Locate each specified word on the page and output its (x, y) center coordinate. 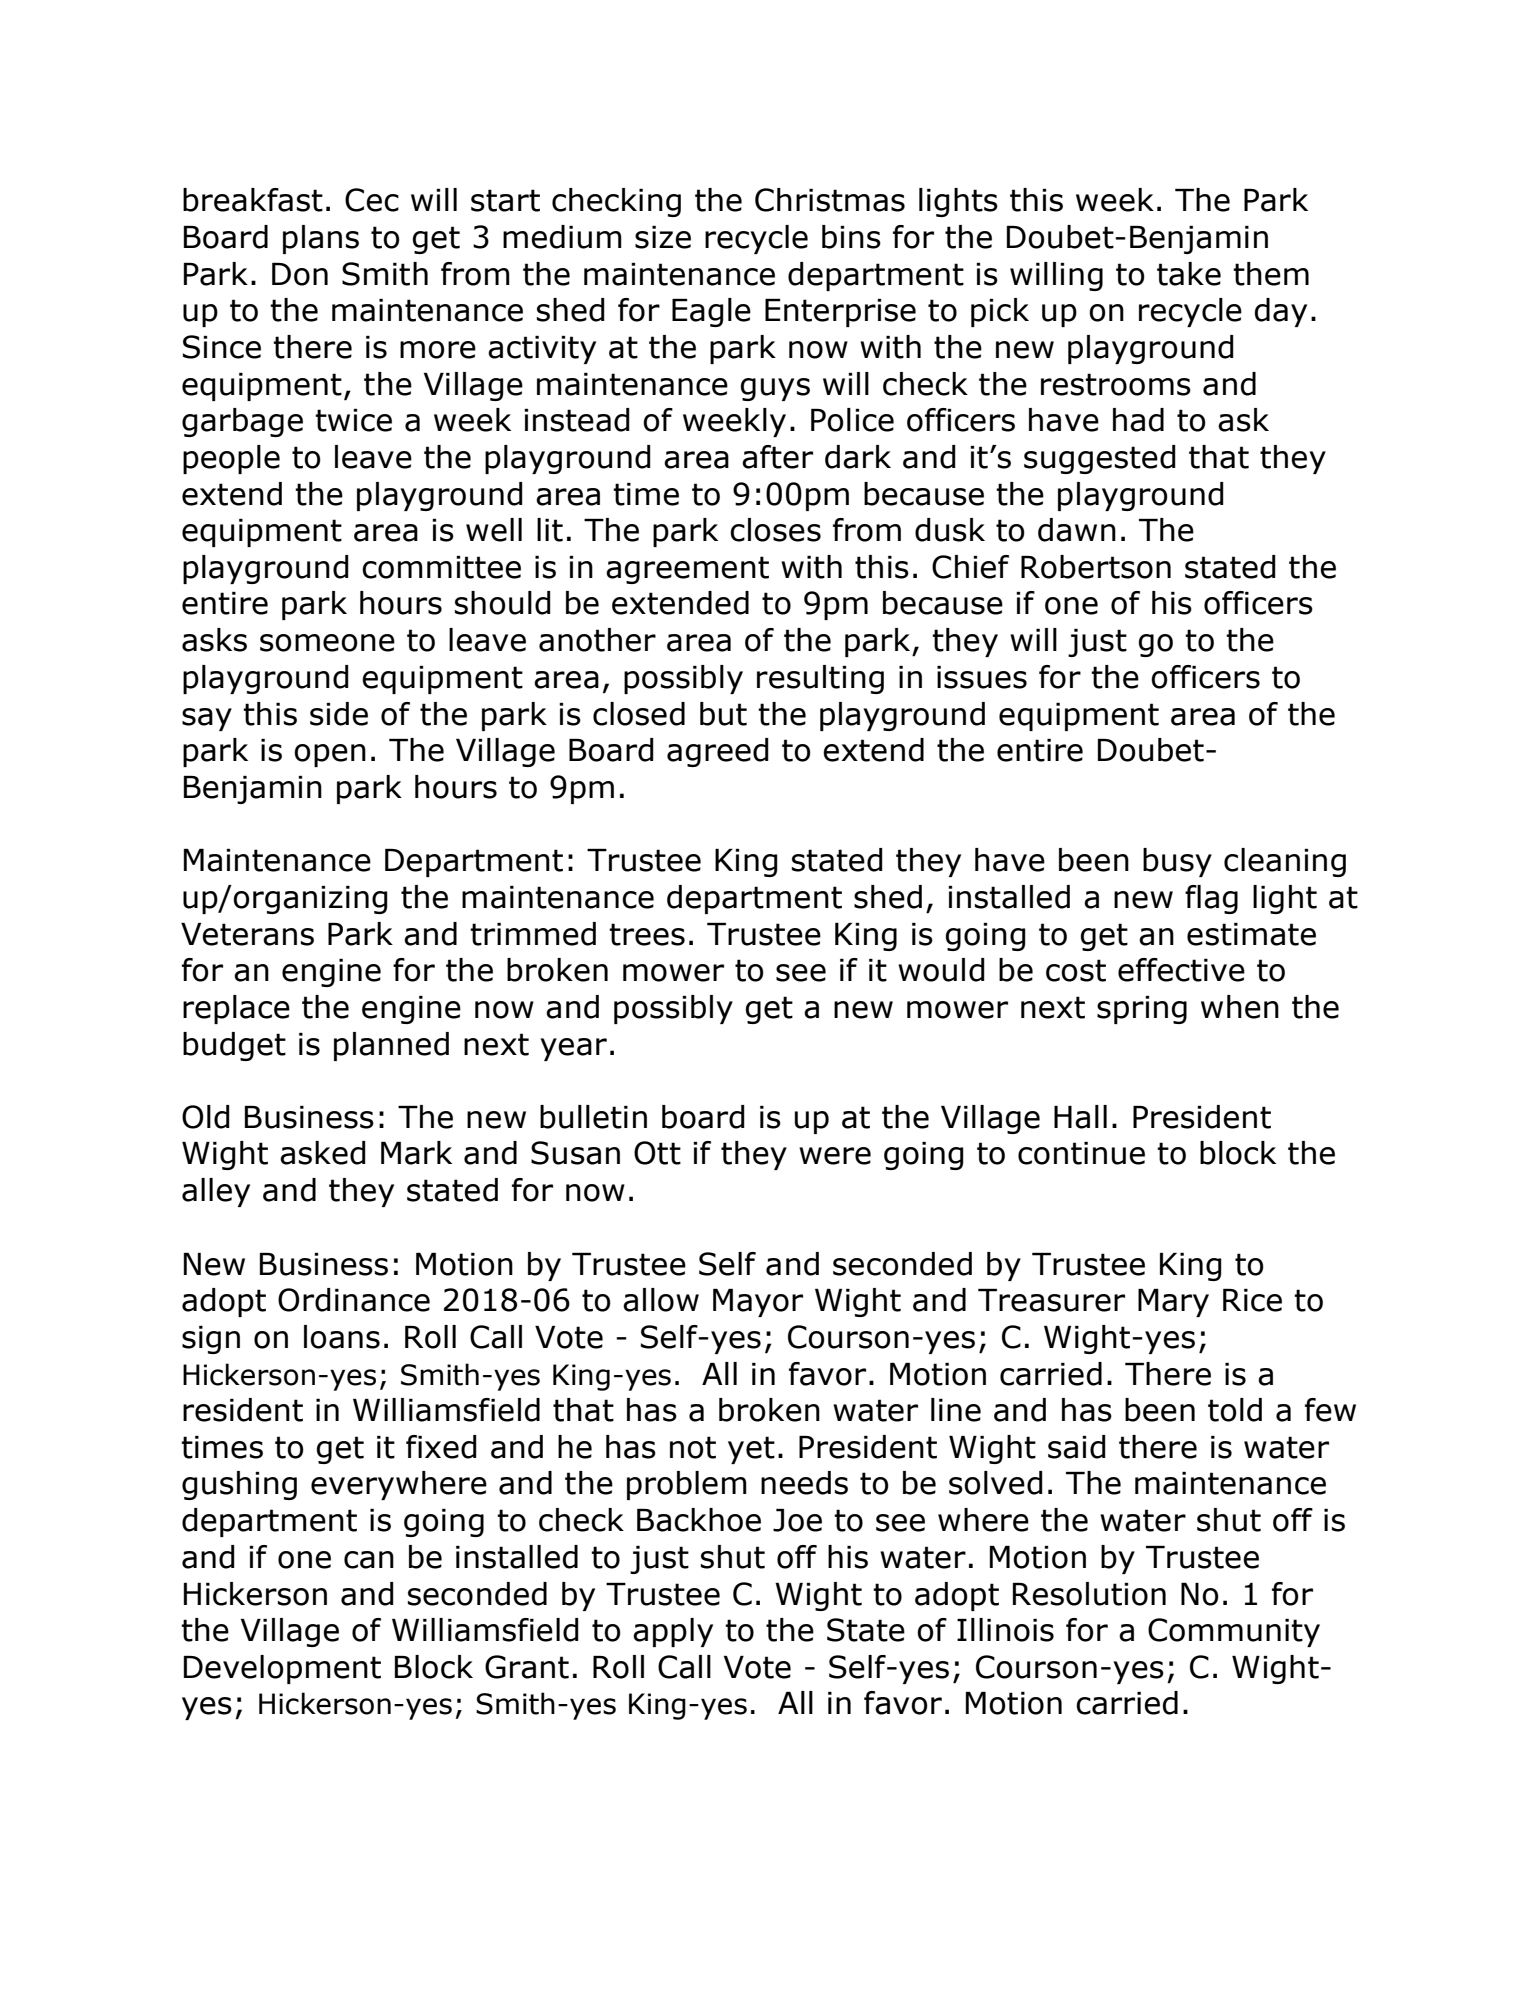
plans (321, 239)
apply (673, 1632)
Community (1234, 1632)
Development (282, 1669)
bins (851, 237)
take (1189, 274)
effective (1181, 970)
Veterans (247, 934)
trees (647, 934)
